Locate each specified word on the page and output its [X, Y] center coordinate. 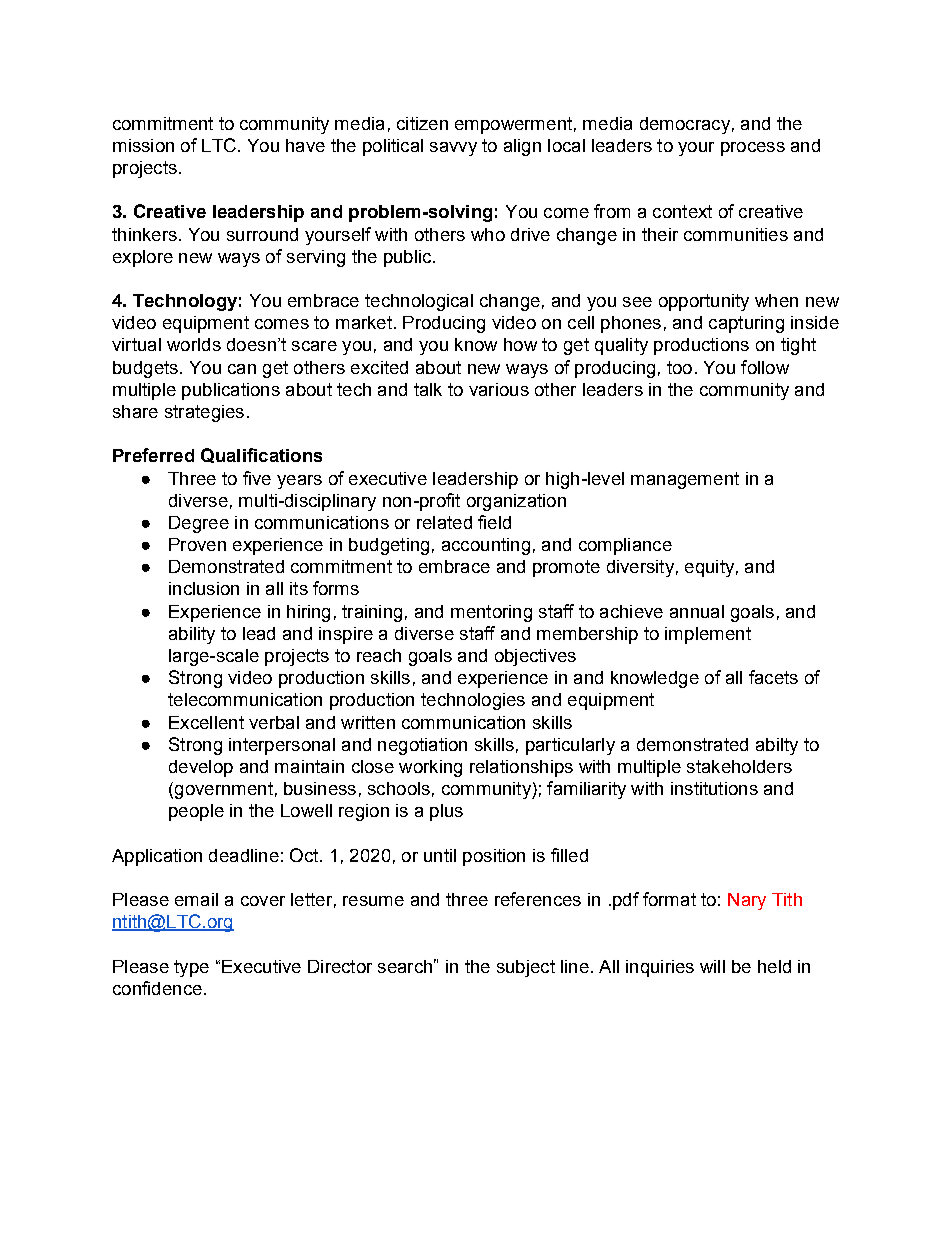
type [191, 968]
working [430, 768]
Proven [197, 544]
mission [143, 145]
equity [709, 568]
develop [201, 768]
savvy [453, 149]
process [753, 149]
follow [765, 367]
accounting [486, 546]
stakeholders [739, 766]
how [520, 344]
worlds [194, 344]
